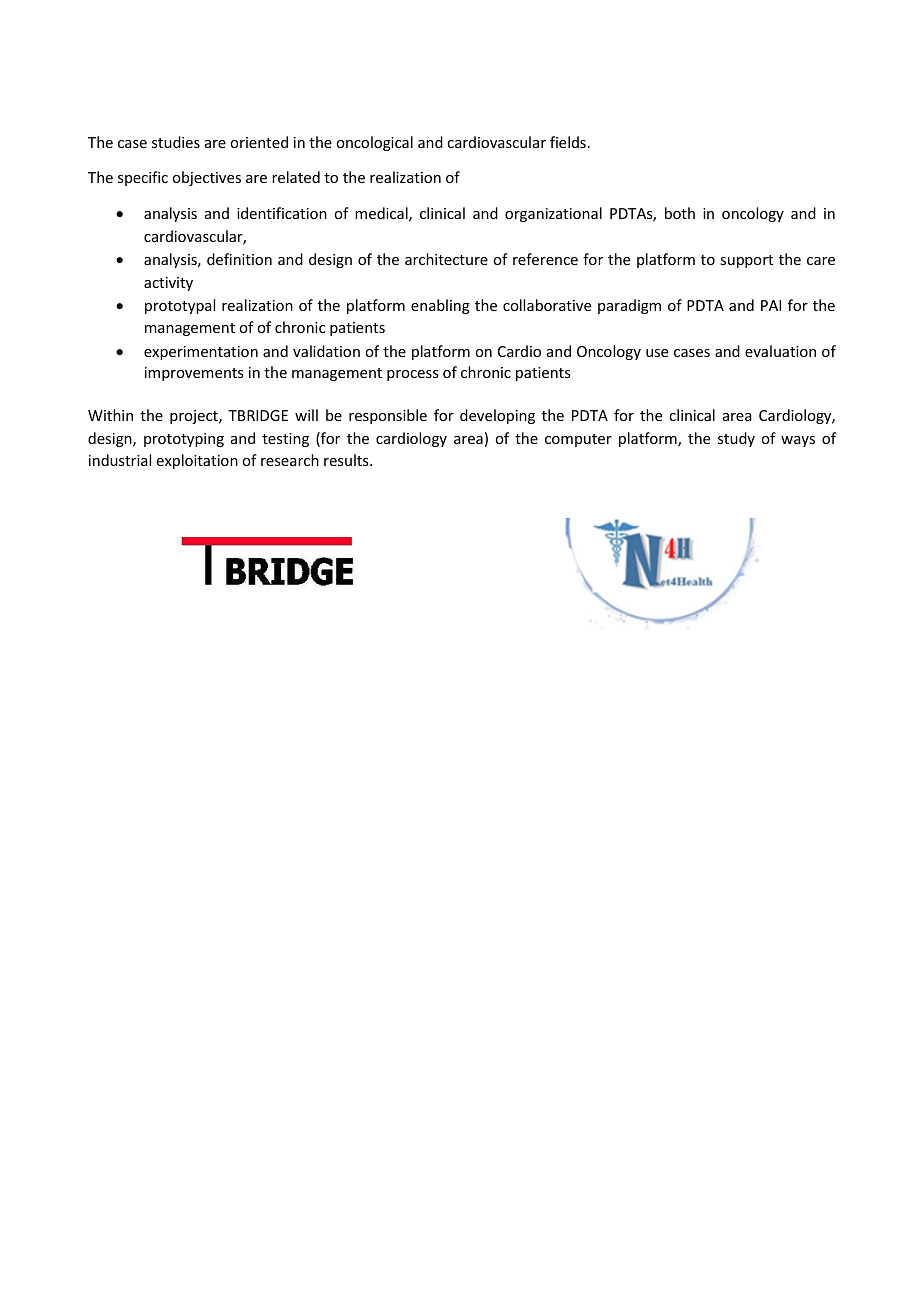  I want to click on support, so click(746, 261).
